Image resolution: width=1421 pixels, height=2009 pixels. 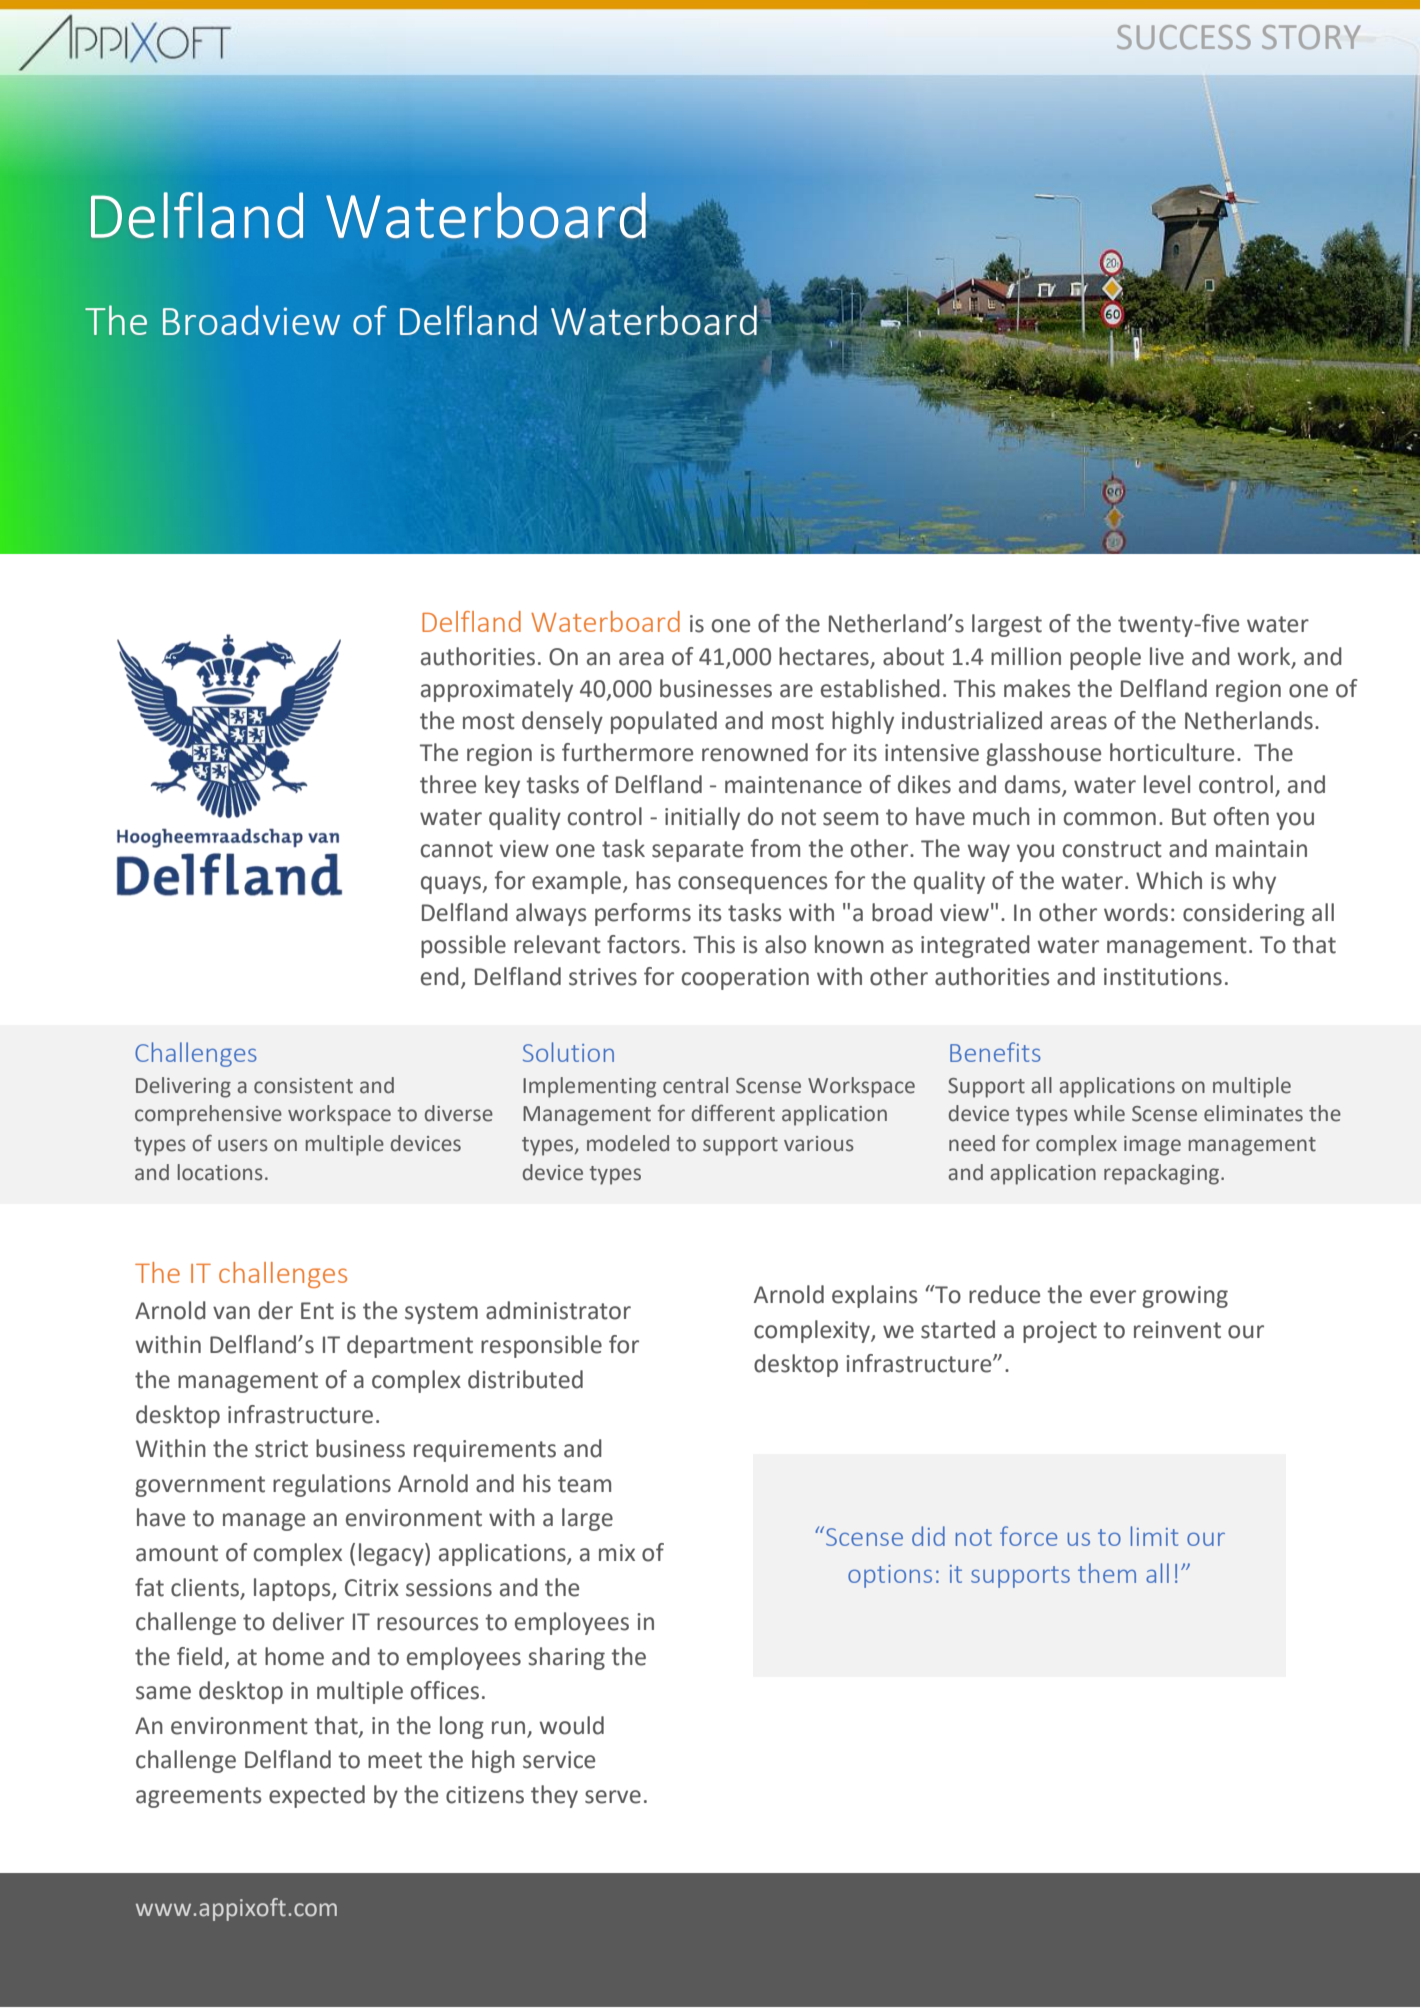 What do you see at coordinates (1163, 1174) in the screenshot?
I see `repackaging` at bounding box center [1163, 1174].
